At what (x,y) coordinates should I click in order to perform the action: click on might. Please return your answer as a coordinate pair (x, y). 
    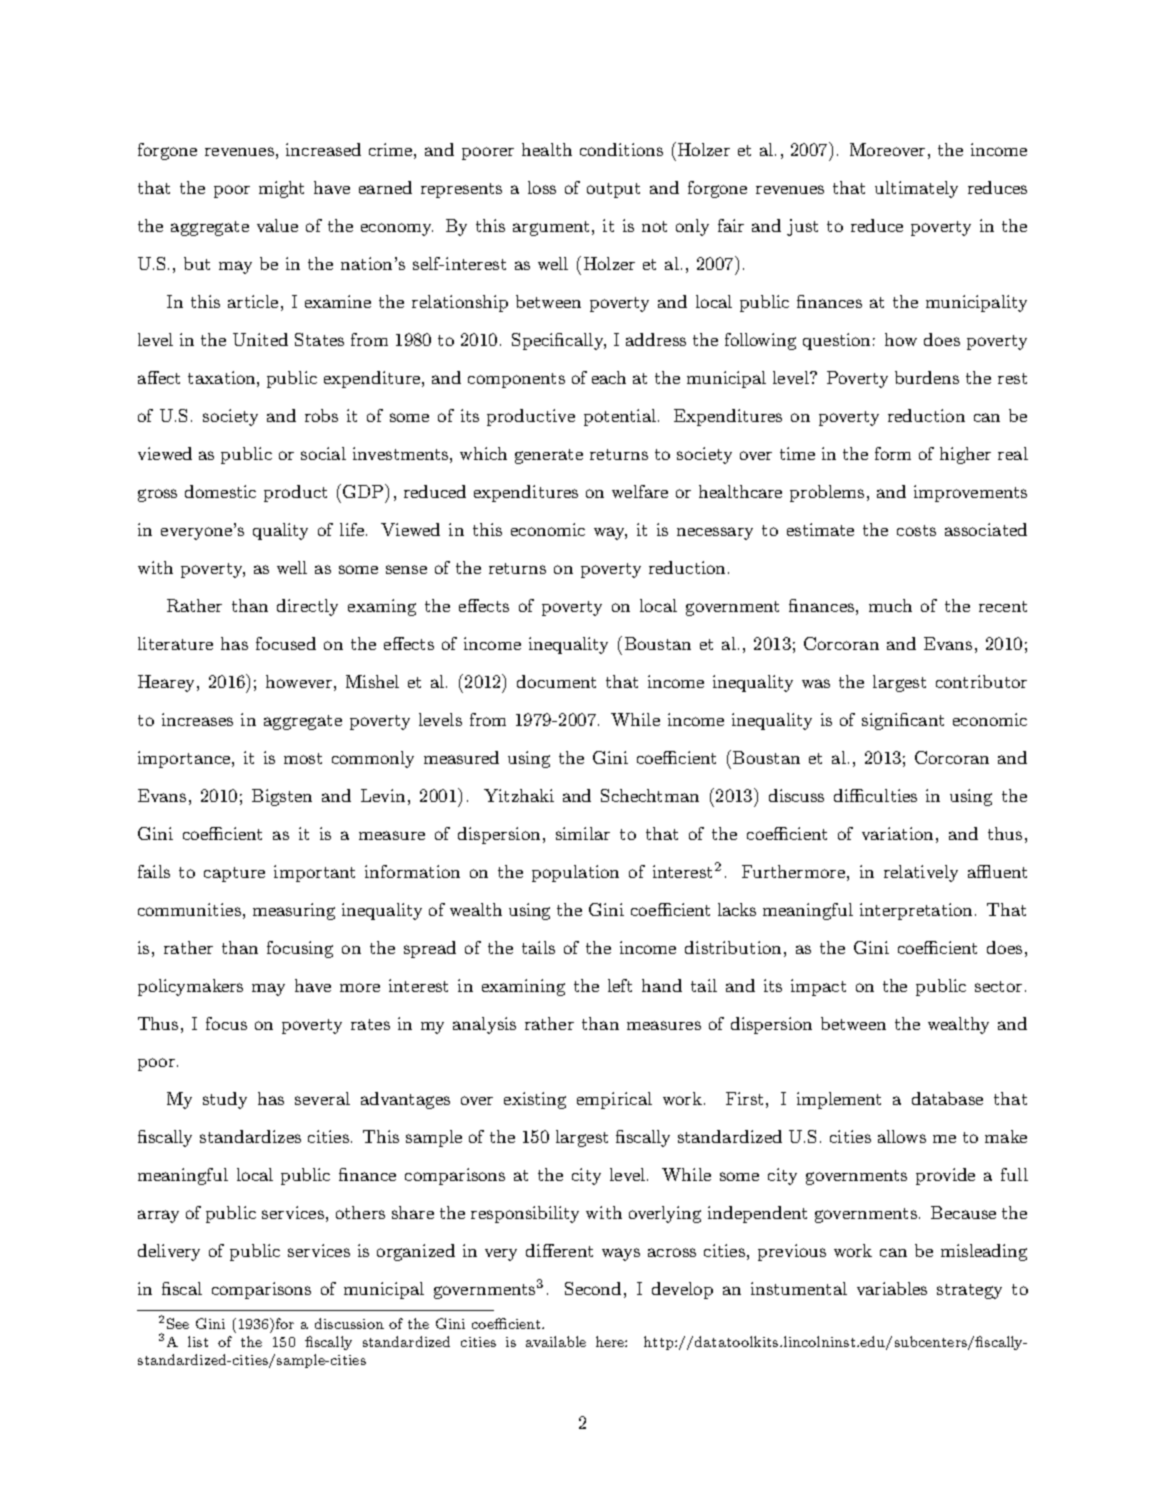
    Looking at the image, I should click on (281, 189).
